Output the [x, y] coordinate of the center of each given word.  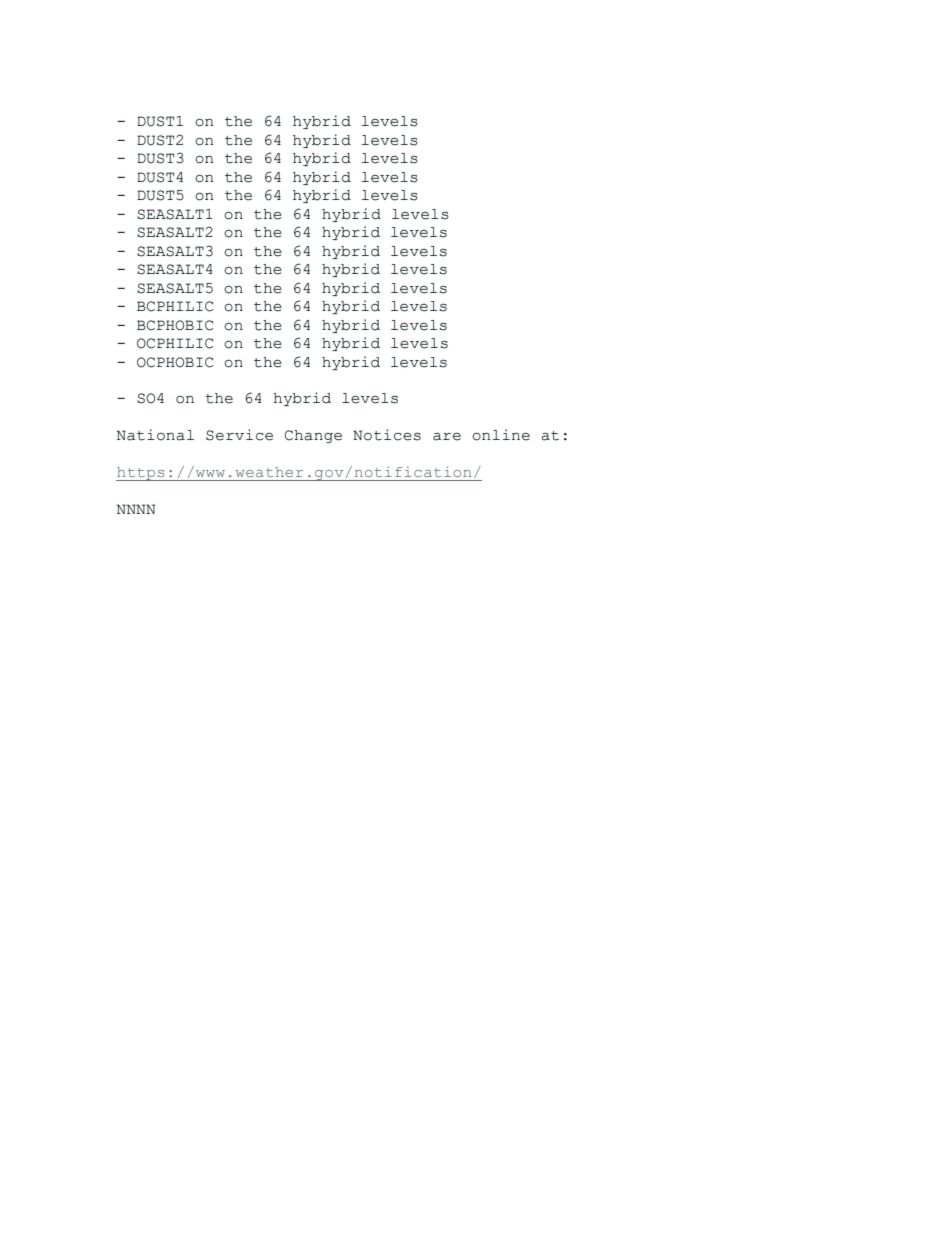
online [501, 435]
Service [239, 435]
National [155, 435]
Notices [387, 435]
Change [313, 436]
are [447, 437]
